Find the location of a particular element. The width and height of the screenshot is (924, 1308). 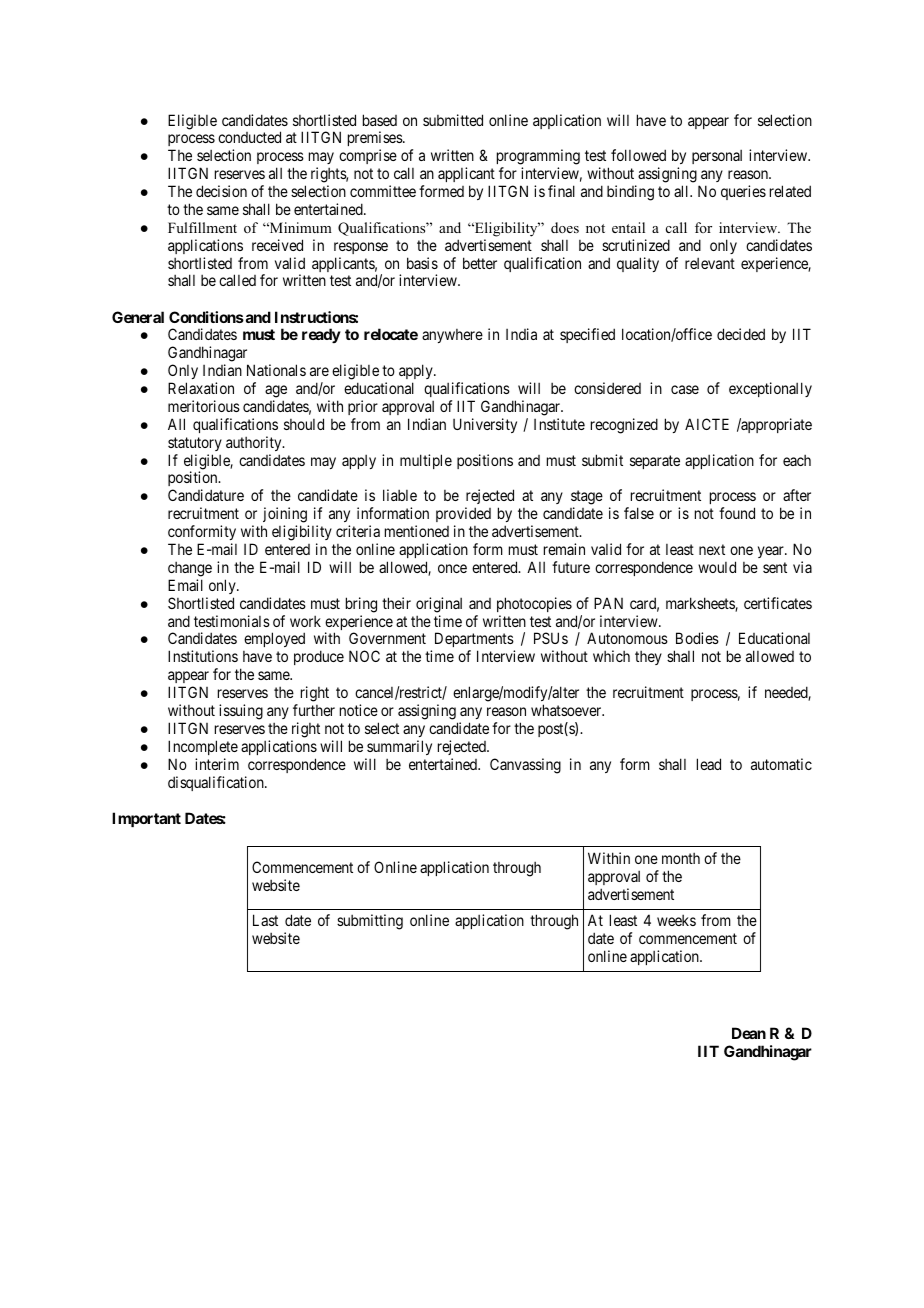

personal is located at coordinates (717, 157).
